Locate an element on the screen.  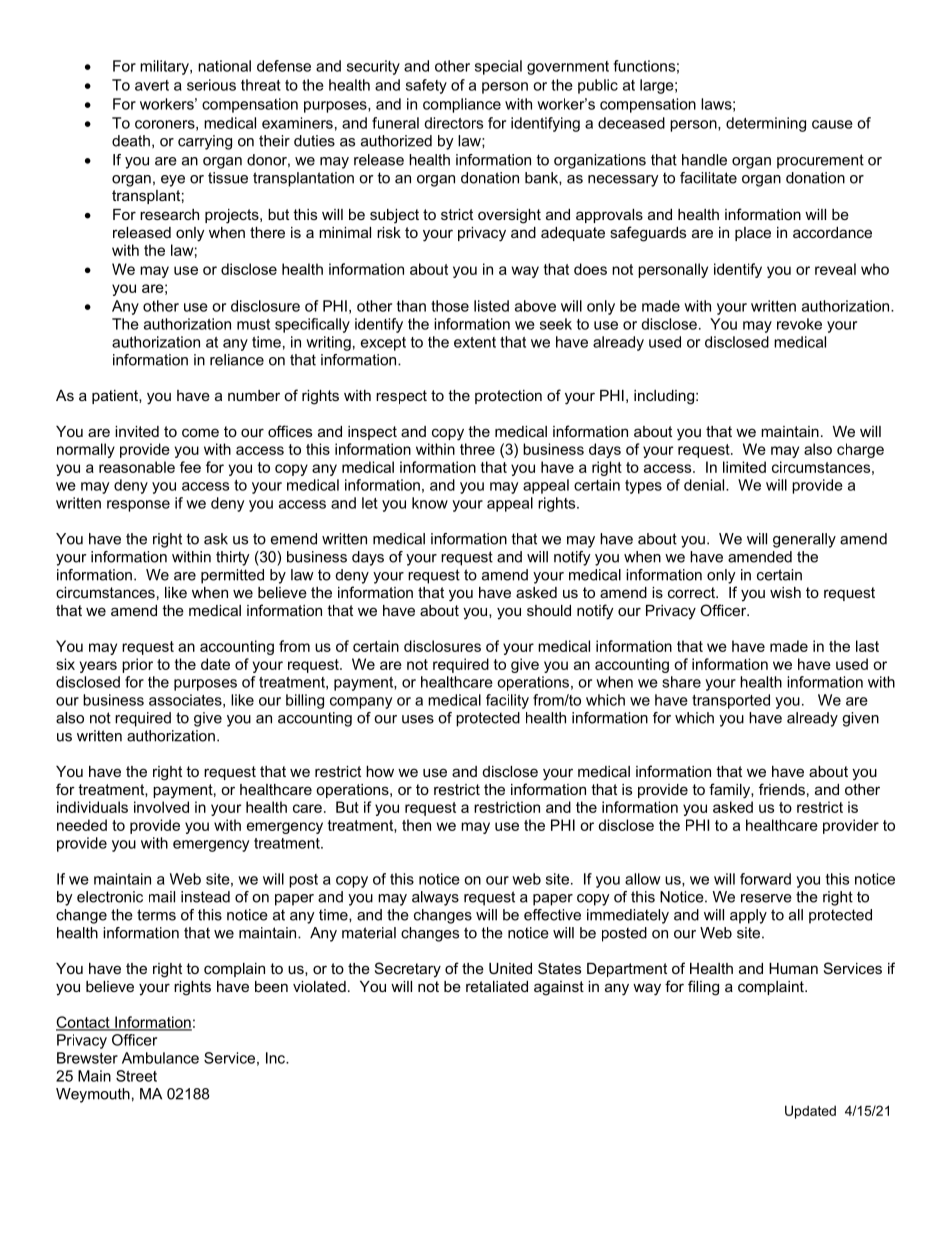
limited is located at coordinates (744, 467).
